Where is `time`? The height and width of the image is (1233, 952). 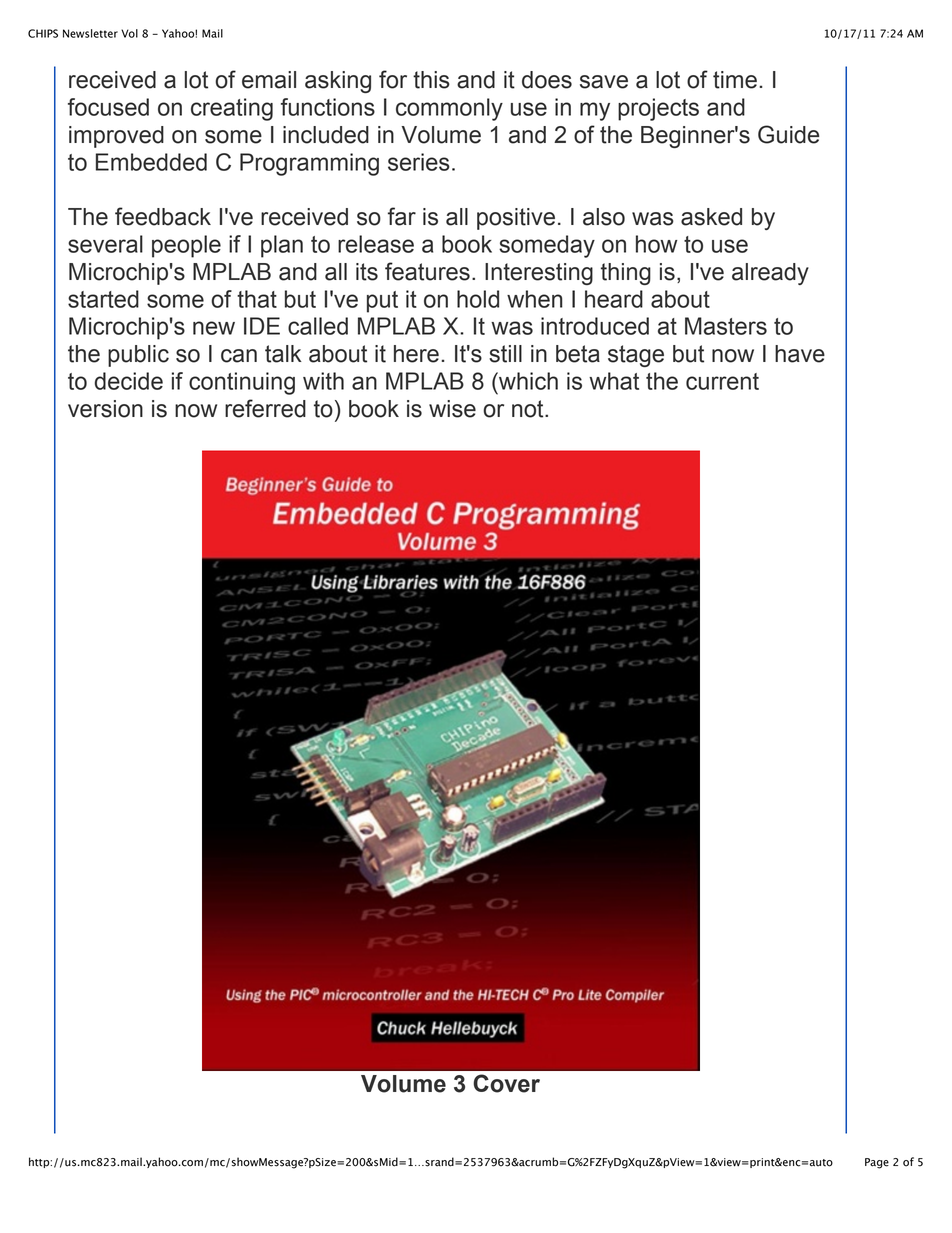 time is located at coordinates (735, 80).
